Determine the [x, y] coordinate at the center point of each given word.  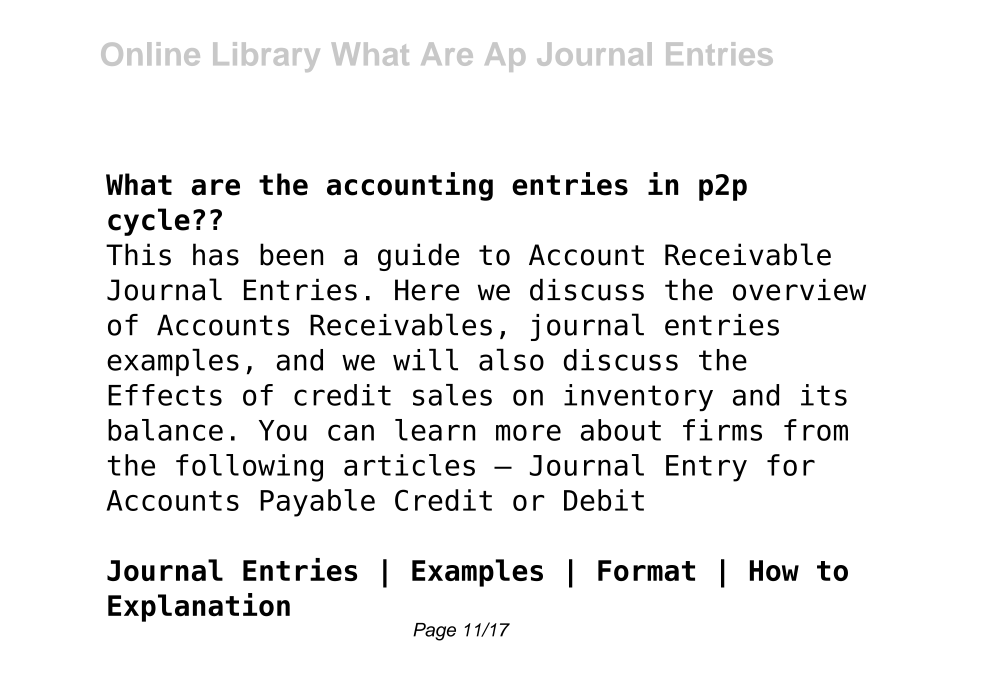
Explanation [199, 607]
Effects [165, 395]
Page [434, 632]
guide [418, 257]
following [249, 468]
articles [409, 465]
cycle [149, 222]
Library [266, 57]
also [511, 359]
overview [799, 289]
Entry [706, 468]
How [774, 570]
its [824, 395]
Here [427, 290]
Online [150, 54]
